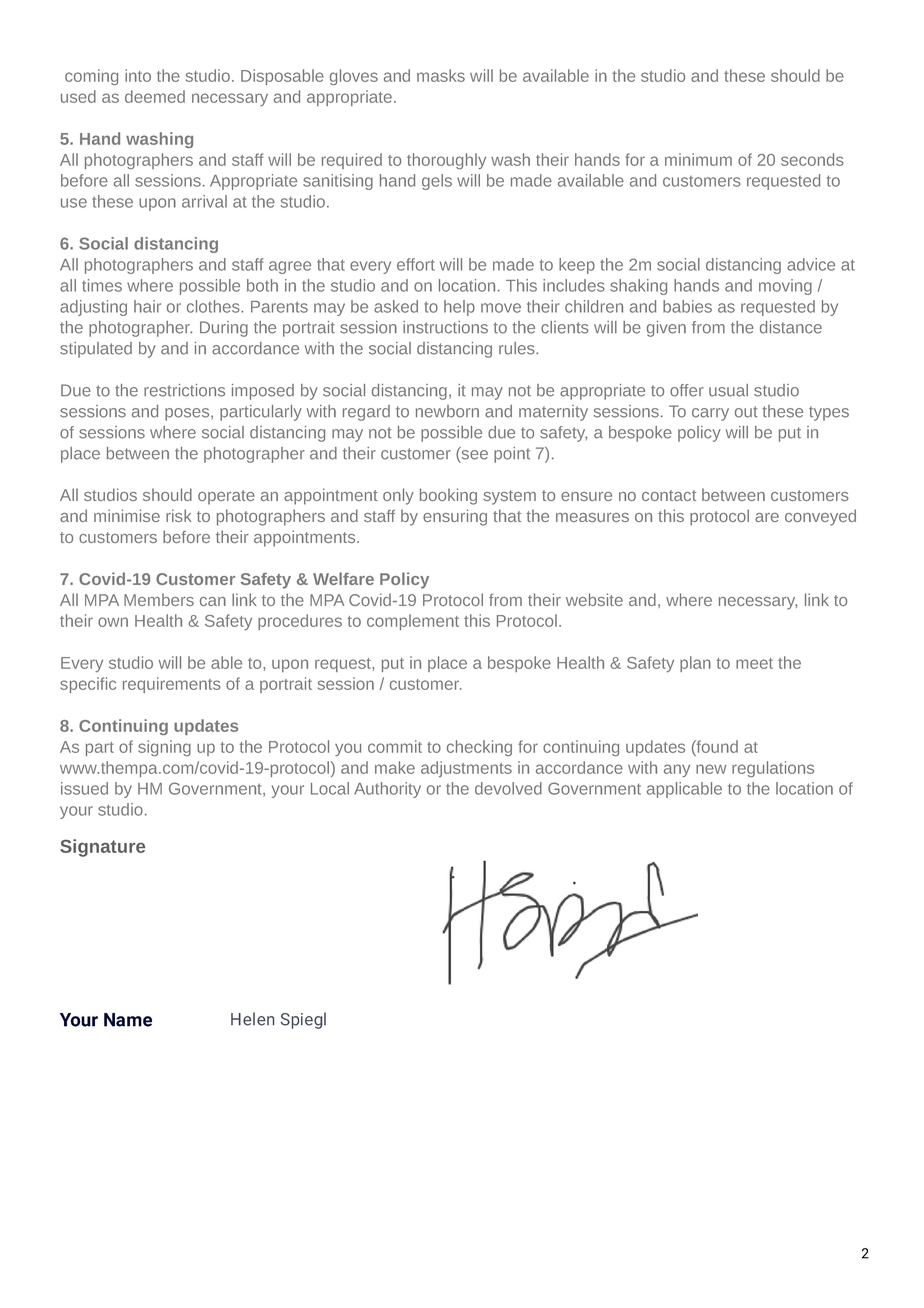 The width and height of the document is (924, 1308). Describe the element at coordinates (441, 75) in the document. I see `masks` at that location.
